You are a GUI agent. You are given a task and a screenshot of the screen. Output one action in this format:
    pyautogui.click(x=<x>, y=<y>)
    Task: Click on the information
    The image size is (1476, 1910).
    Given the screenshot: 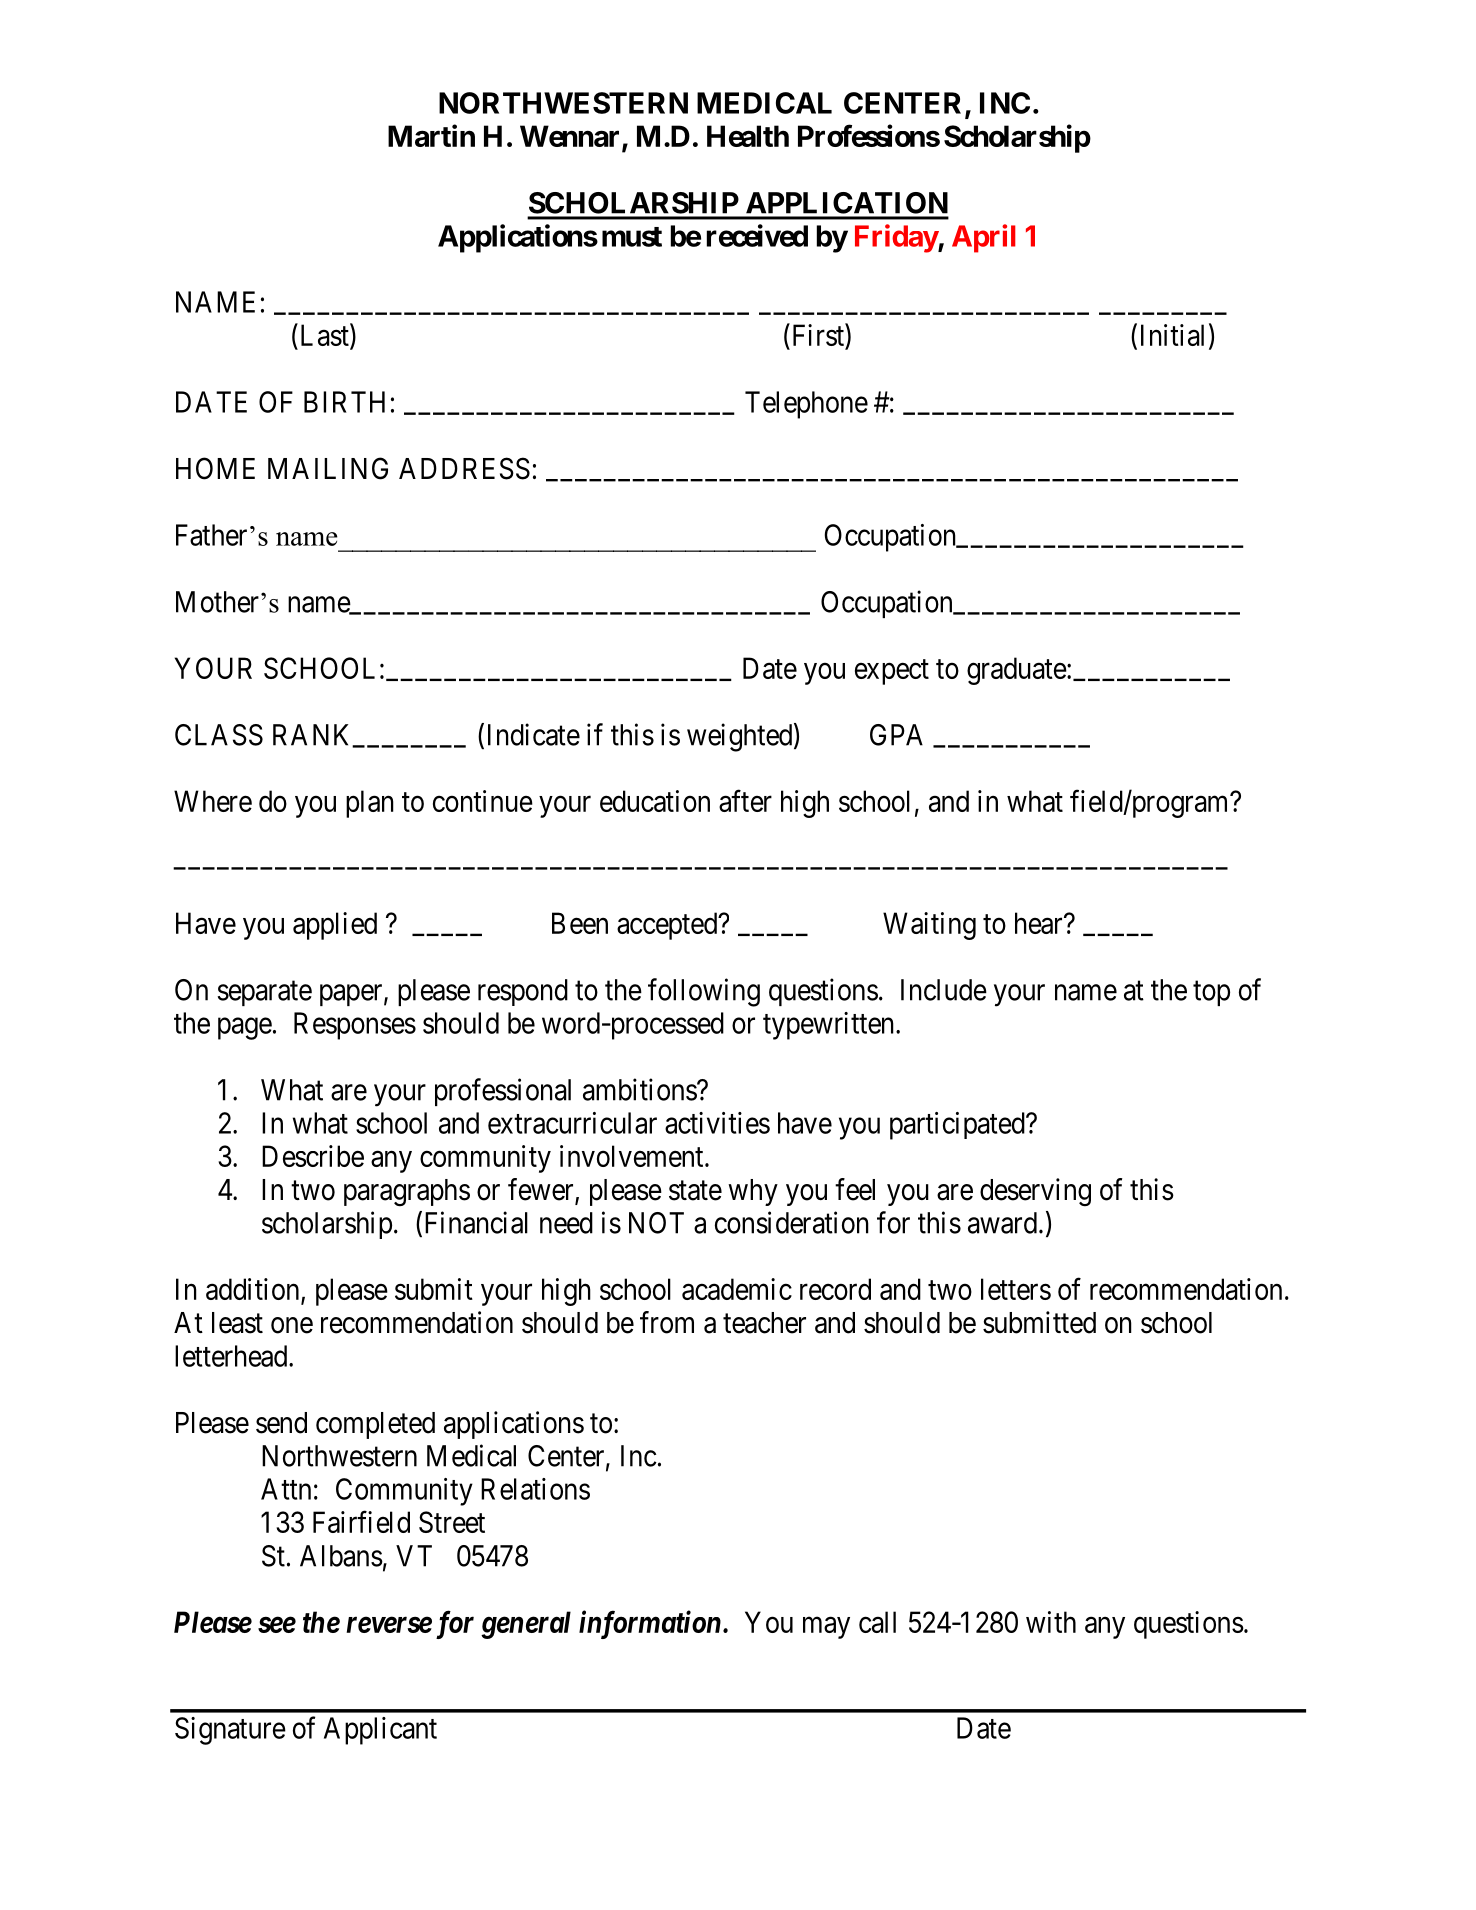 What is the action you would take?
    pyautogui.click(x=650, y=1624)
